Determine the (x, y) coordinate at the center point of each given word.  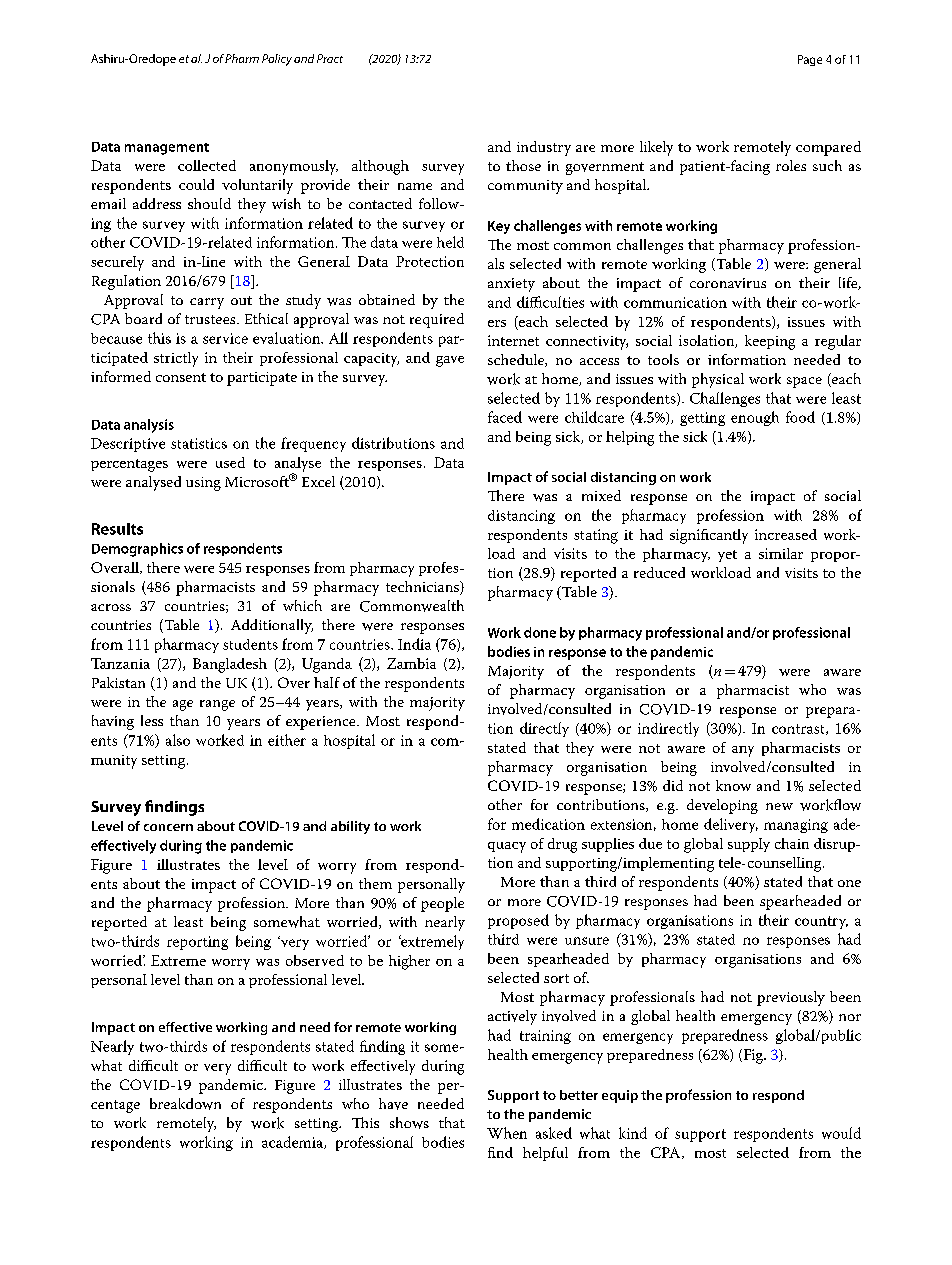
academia (293, 1142)
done (540, 632)
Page (810, 60)
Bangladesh (230, 665)
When (507, 1133)
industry (544, 148)
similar (781, 553)
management (167, 149)
